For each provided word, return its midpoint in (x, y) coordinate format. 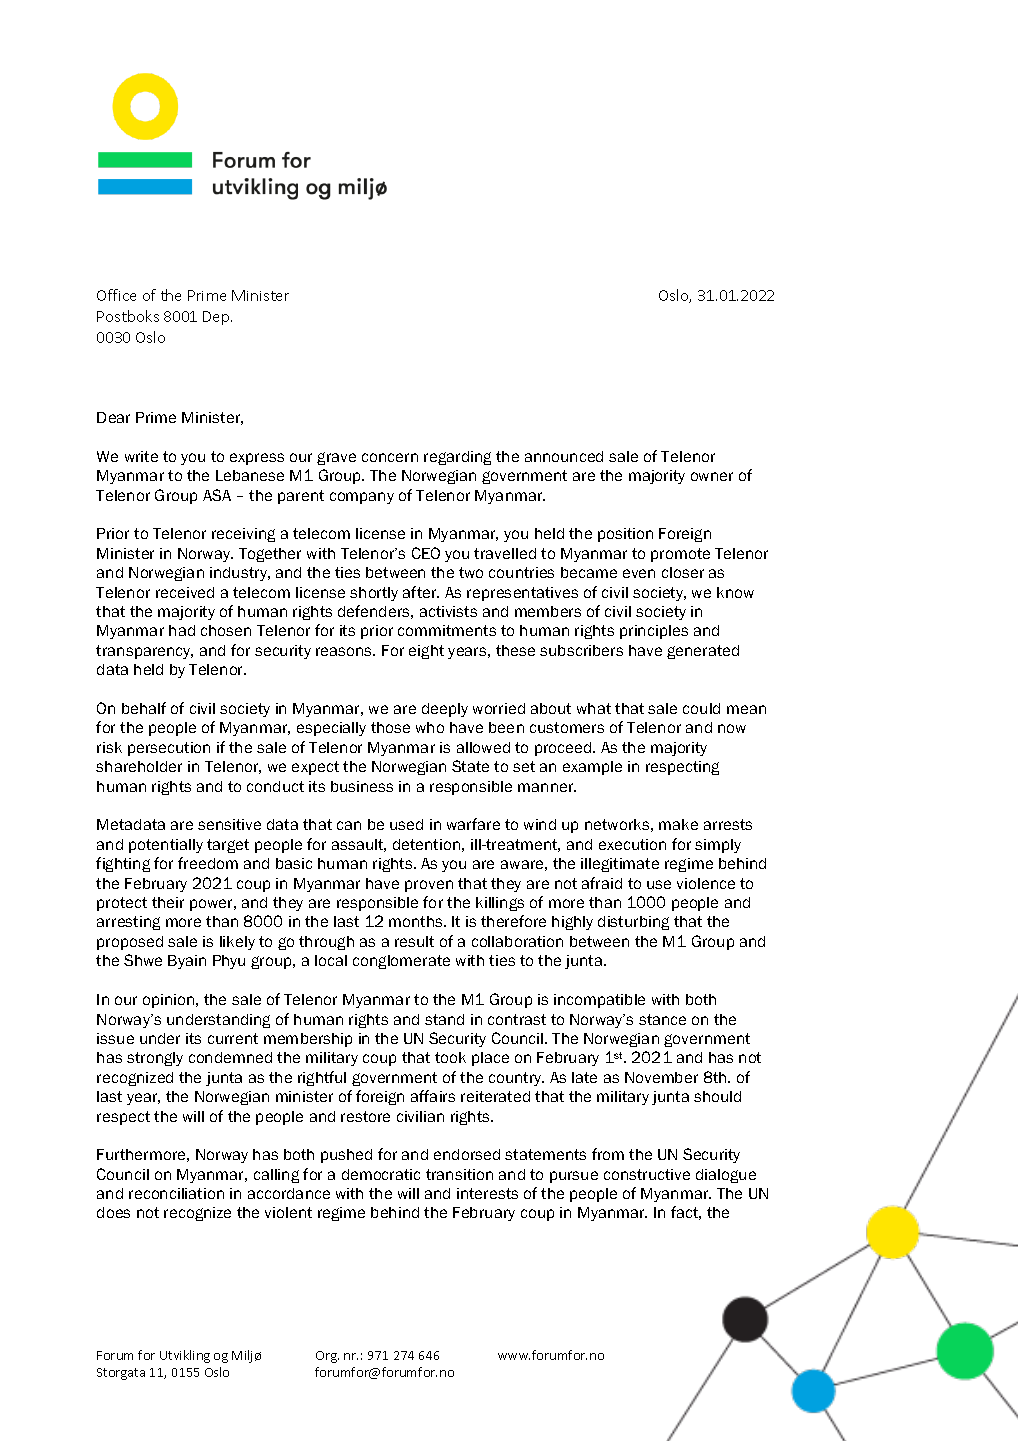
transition (459, 1174)
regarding (457, 458)
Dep (217, 318)
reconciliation (176, 1193)
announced (564, 456)
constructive (647, 1174)
